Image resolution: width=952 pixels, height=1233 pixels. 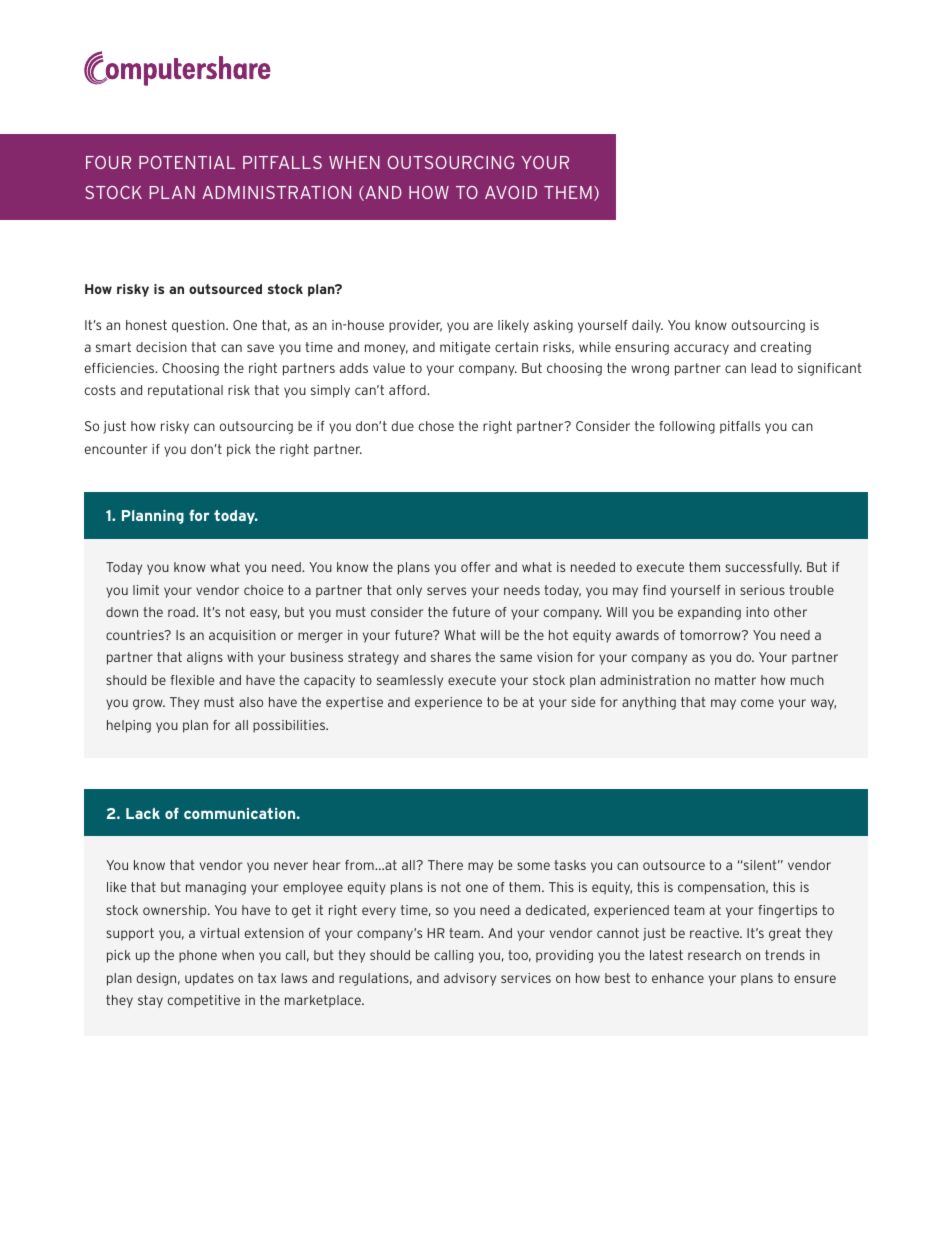 What do you see at coordinates (436, 426) in the screenshot?
I see `chose` at bounding box center [436, 426].
